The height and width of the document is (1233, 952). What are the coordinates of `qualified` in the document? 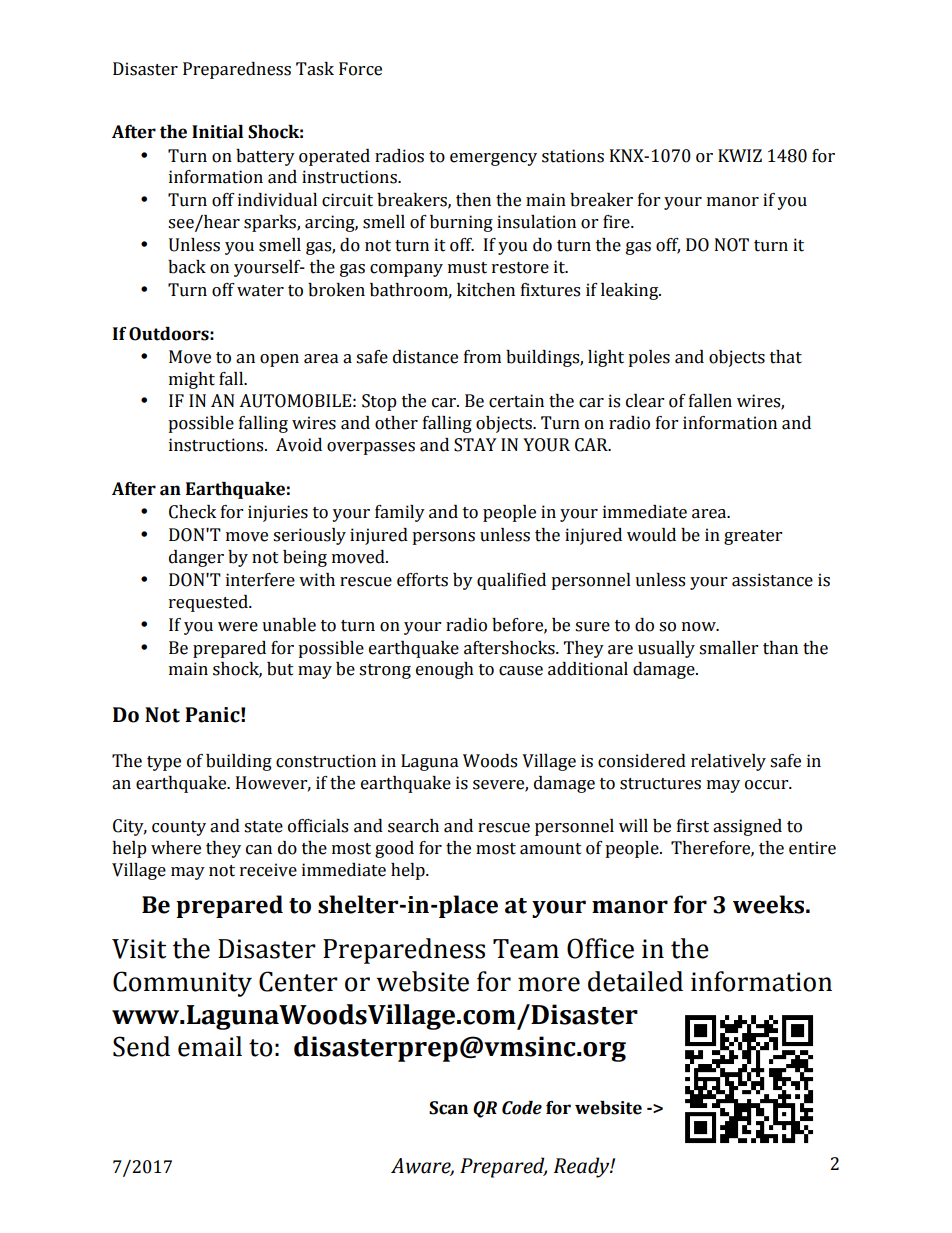 It's located at (511, 581).
